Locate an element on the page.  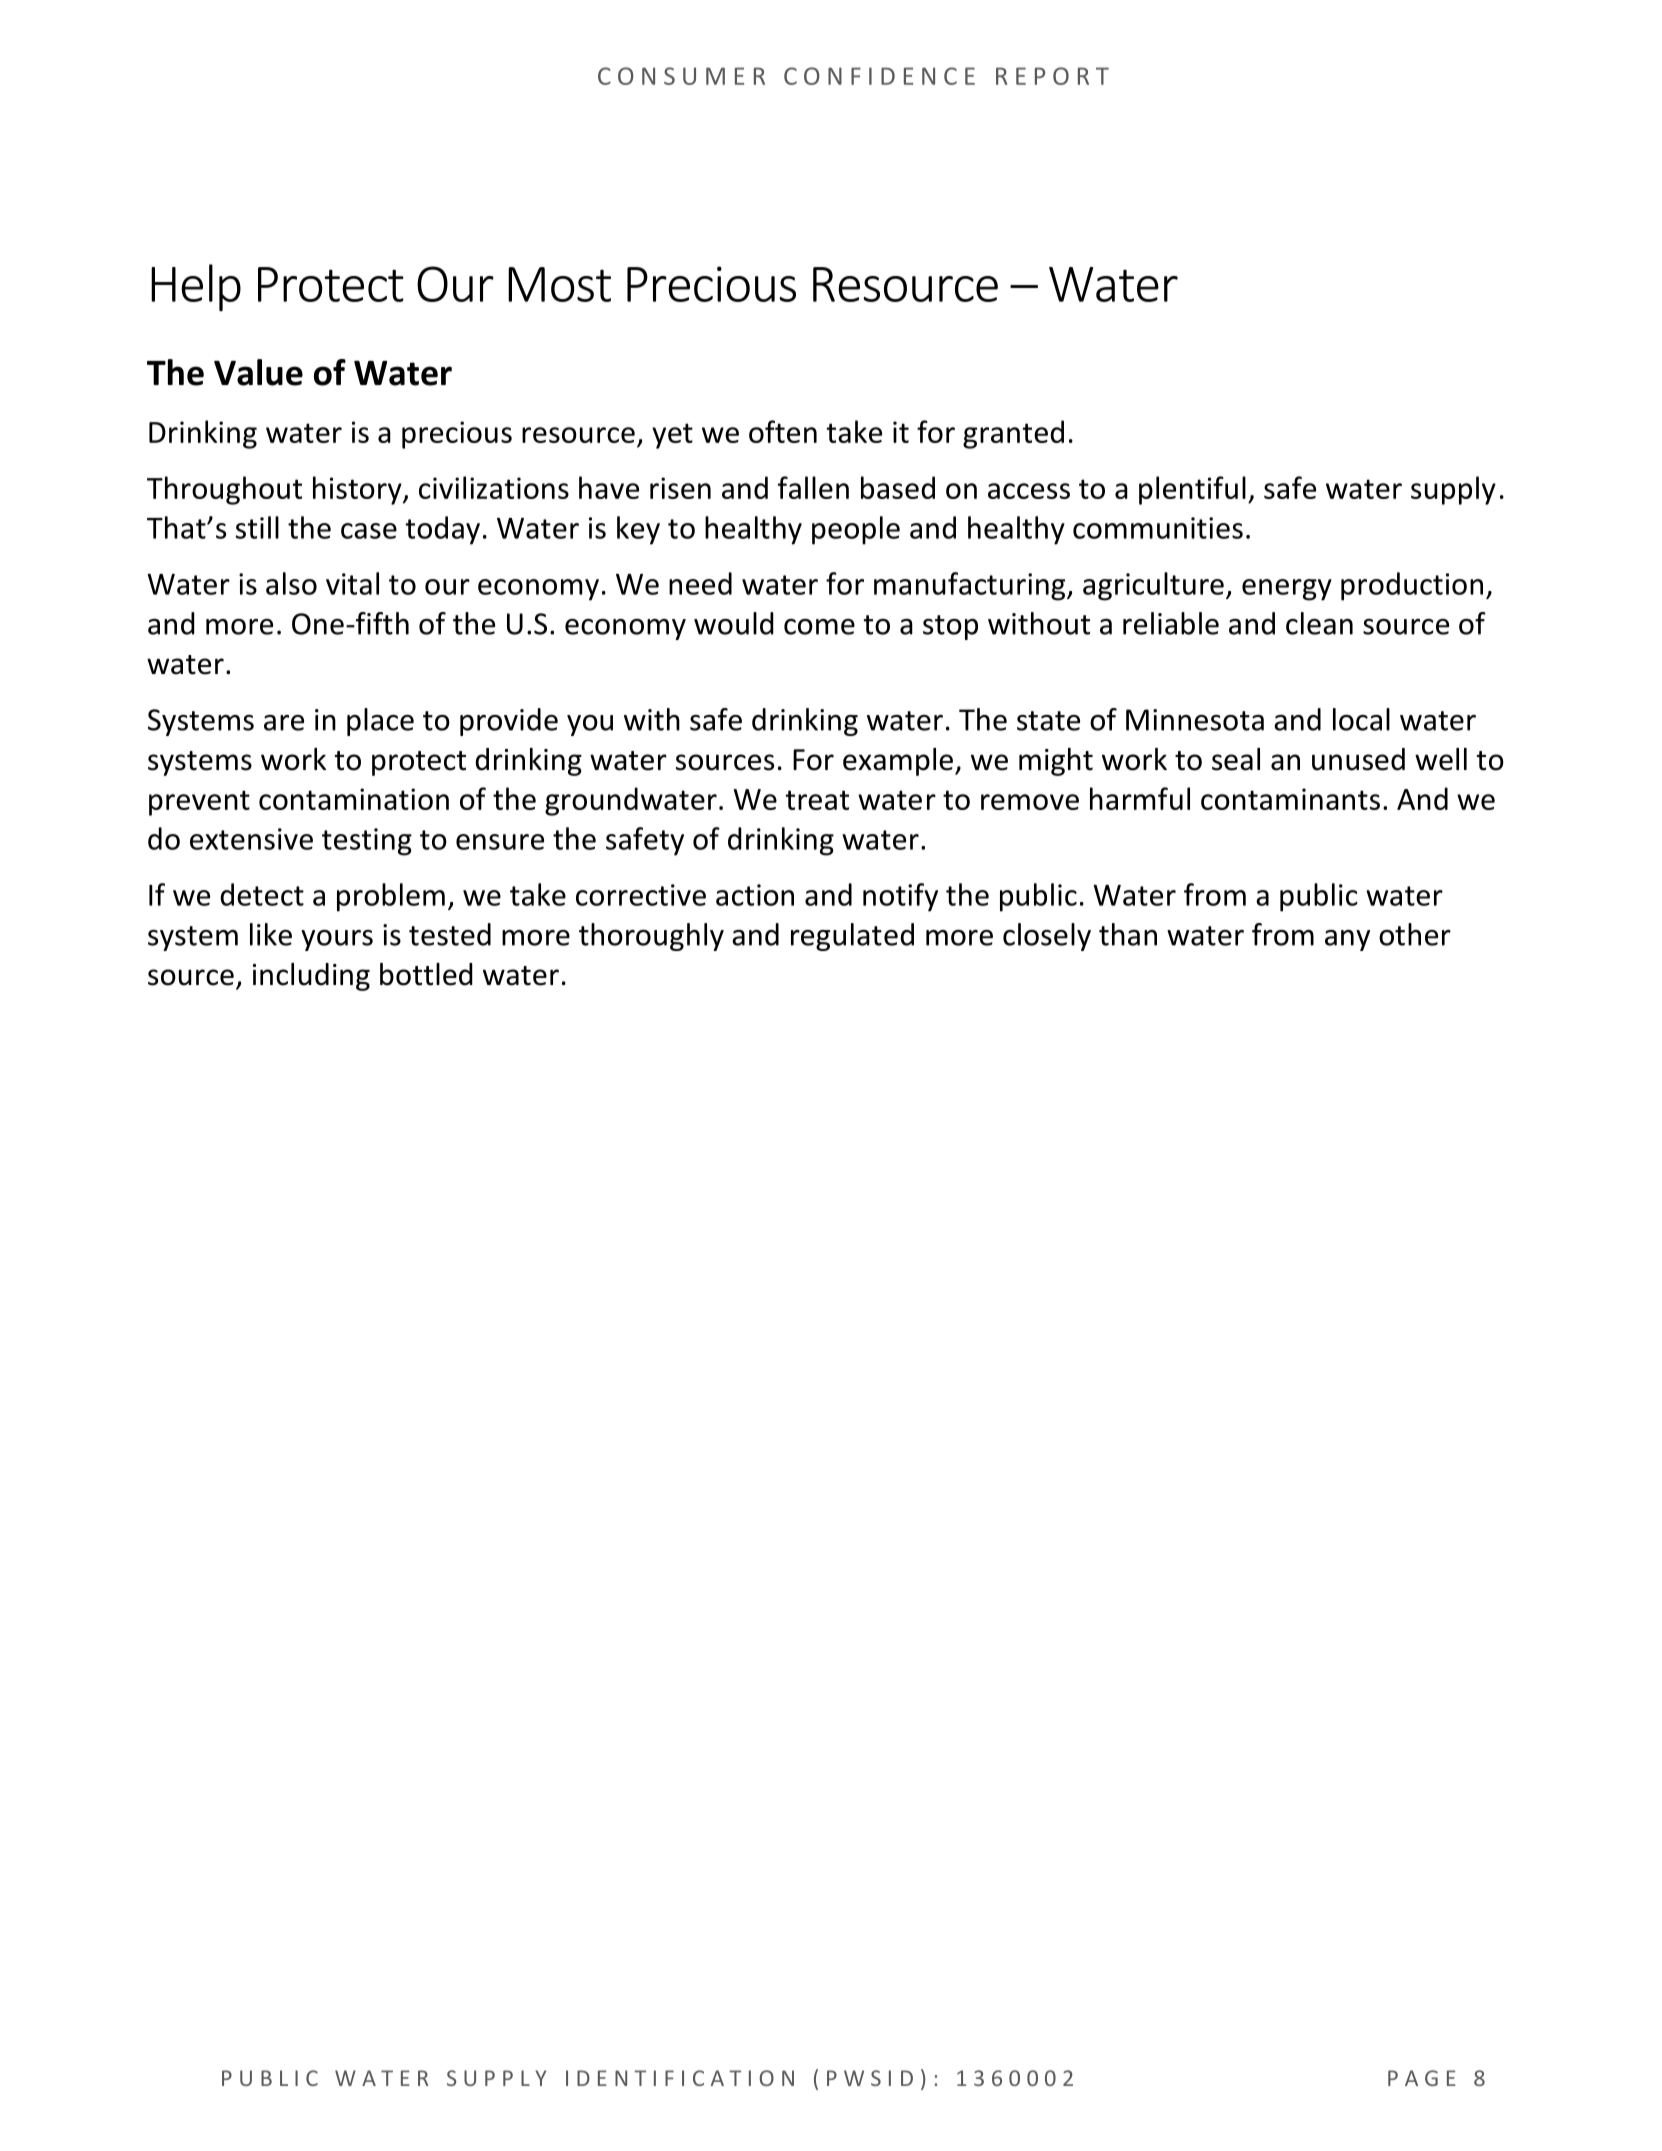
any is located at coordinates (1347, 940).
